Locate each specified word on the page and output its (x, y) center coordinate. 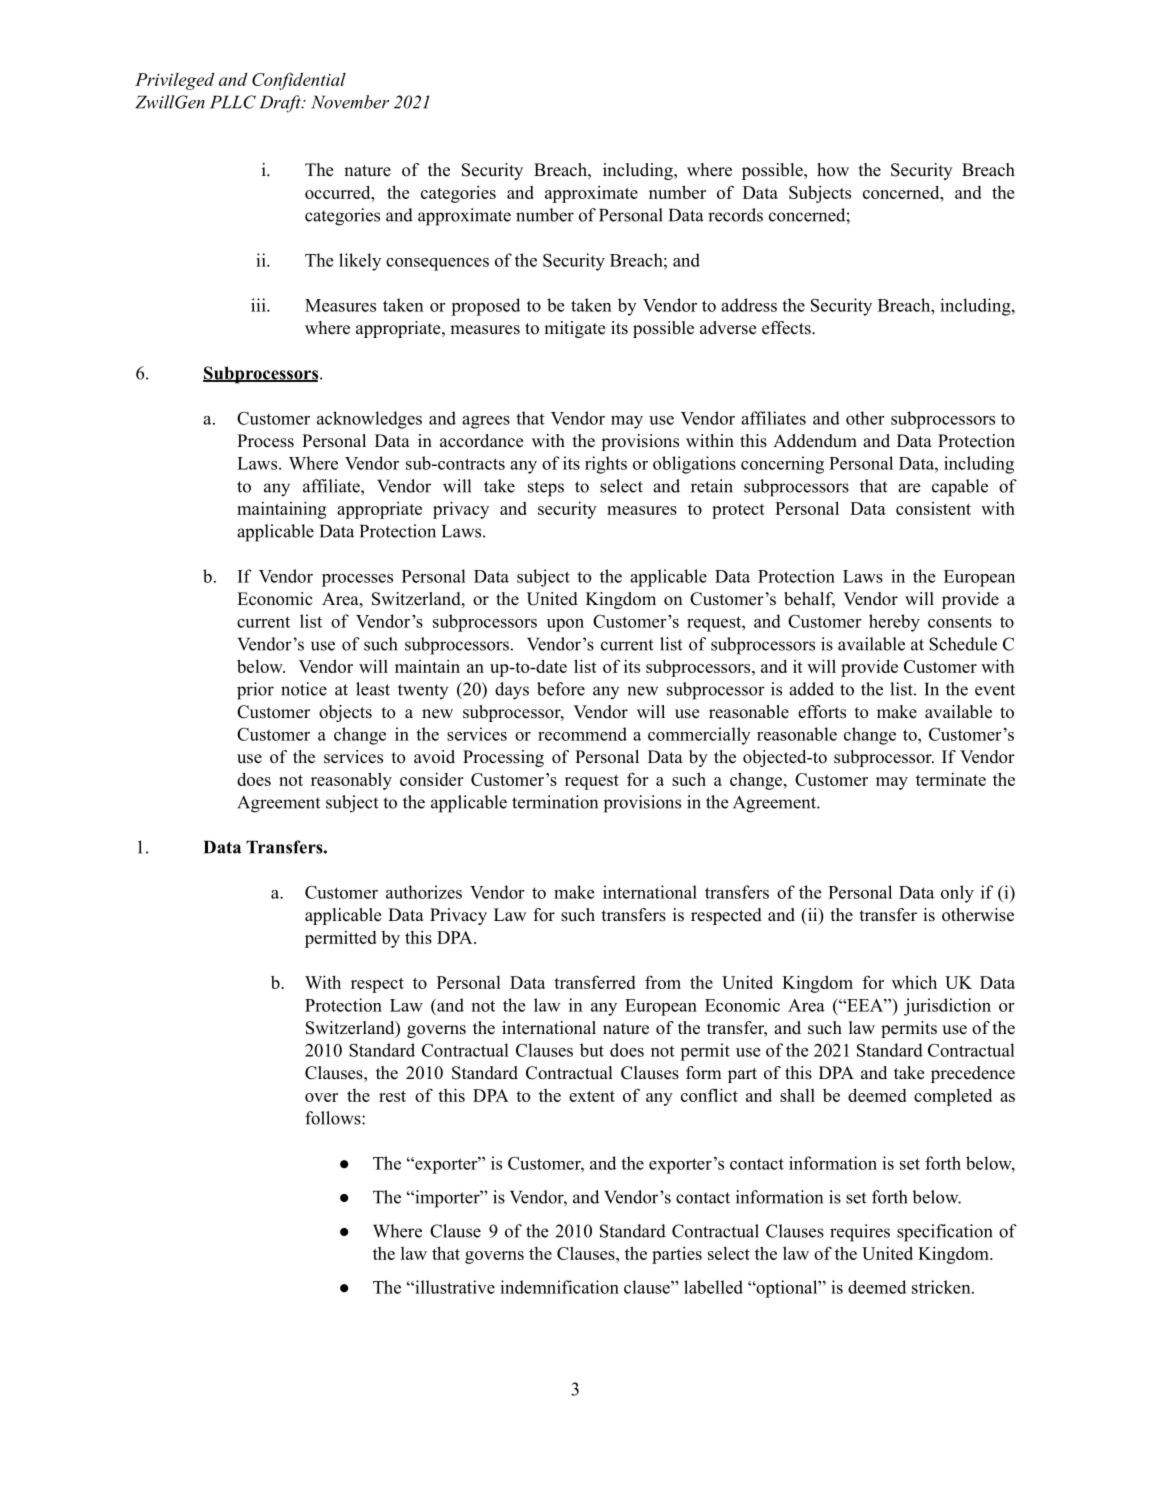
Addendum (815, 441)
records (735, 215)
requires (860, 1233)
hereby (894, 623)
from (663, 982)
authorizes (424, 892)
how (833, 170)
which (914, 982)
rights (606, 465)
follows (334, 1118)
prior (255, 691)
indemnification (559, 1287)
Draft (281, 104)
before (561, 689)
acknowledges (369, 420)
